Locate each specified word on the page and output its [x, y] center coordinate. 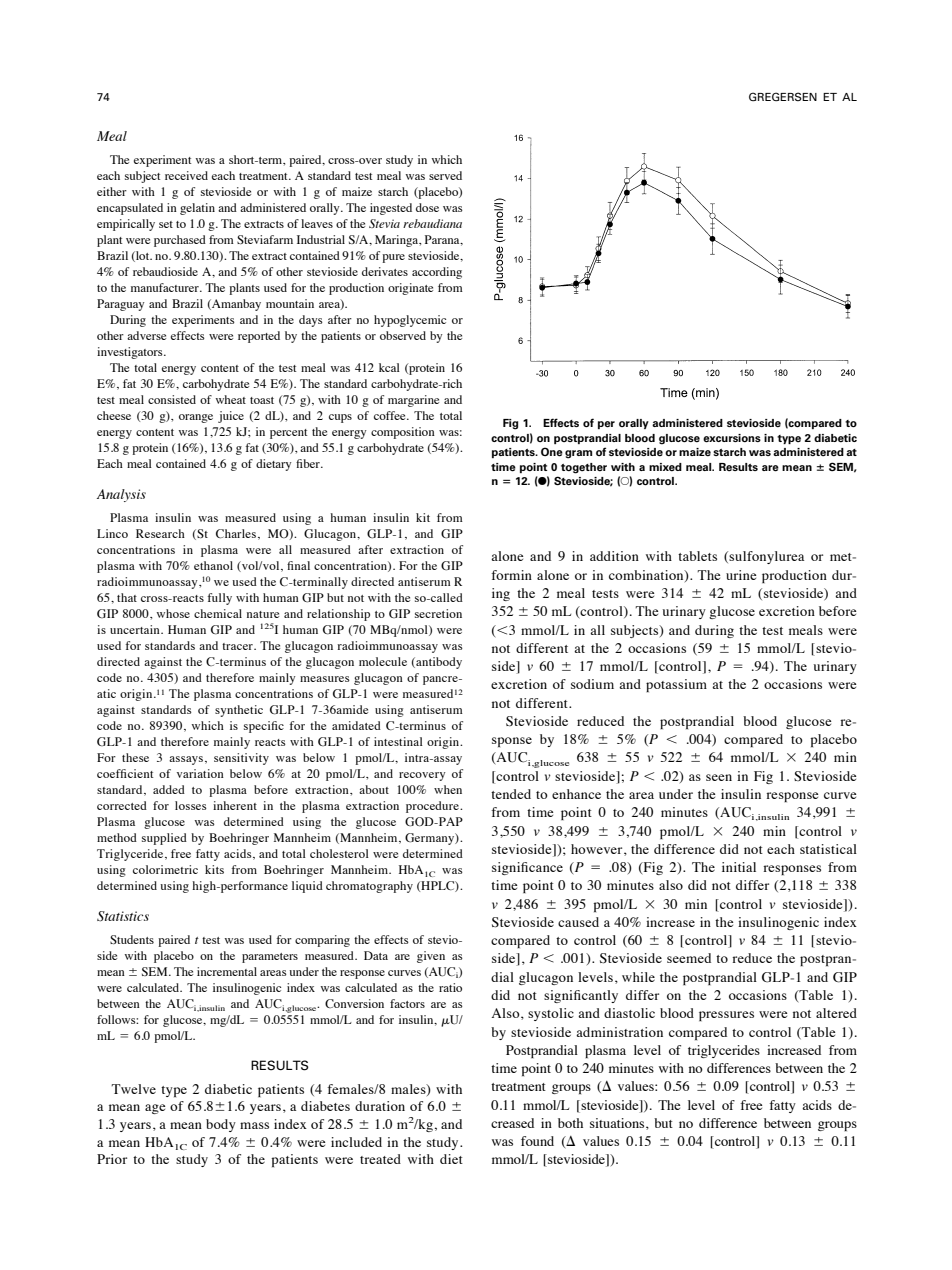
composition [403, 433]
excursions [732, 438]
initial [739, 867]
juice [231, 417]
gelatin [197, 209]
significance [527, 868]
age [155, 1109]
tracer [238, 646]
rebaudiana [432, 223]
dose [427, 207]
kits [214, 869]
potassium [676, 685]
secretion [438, 613]
